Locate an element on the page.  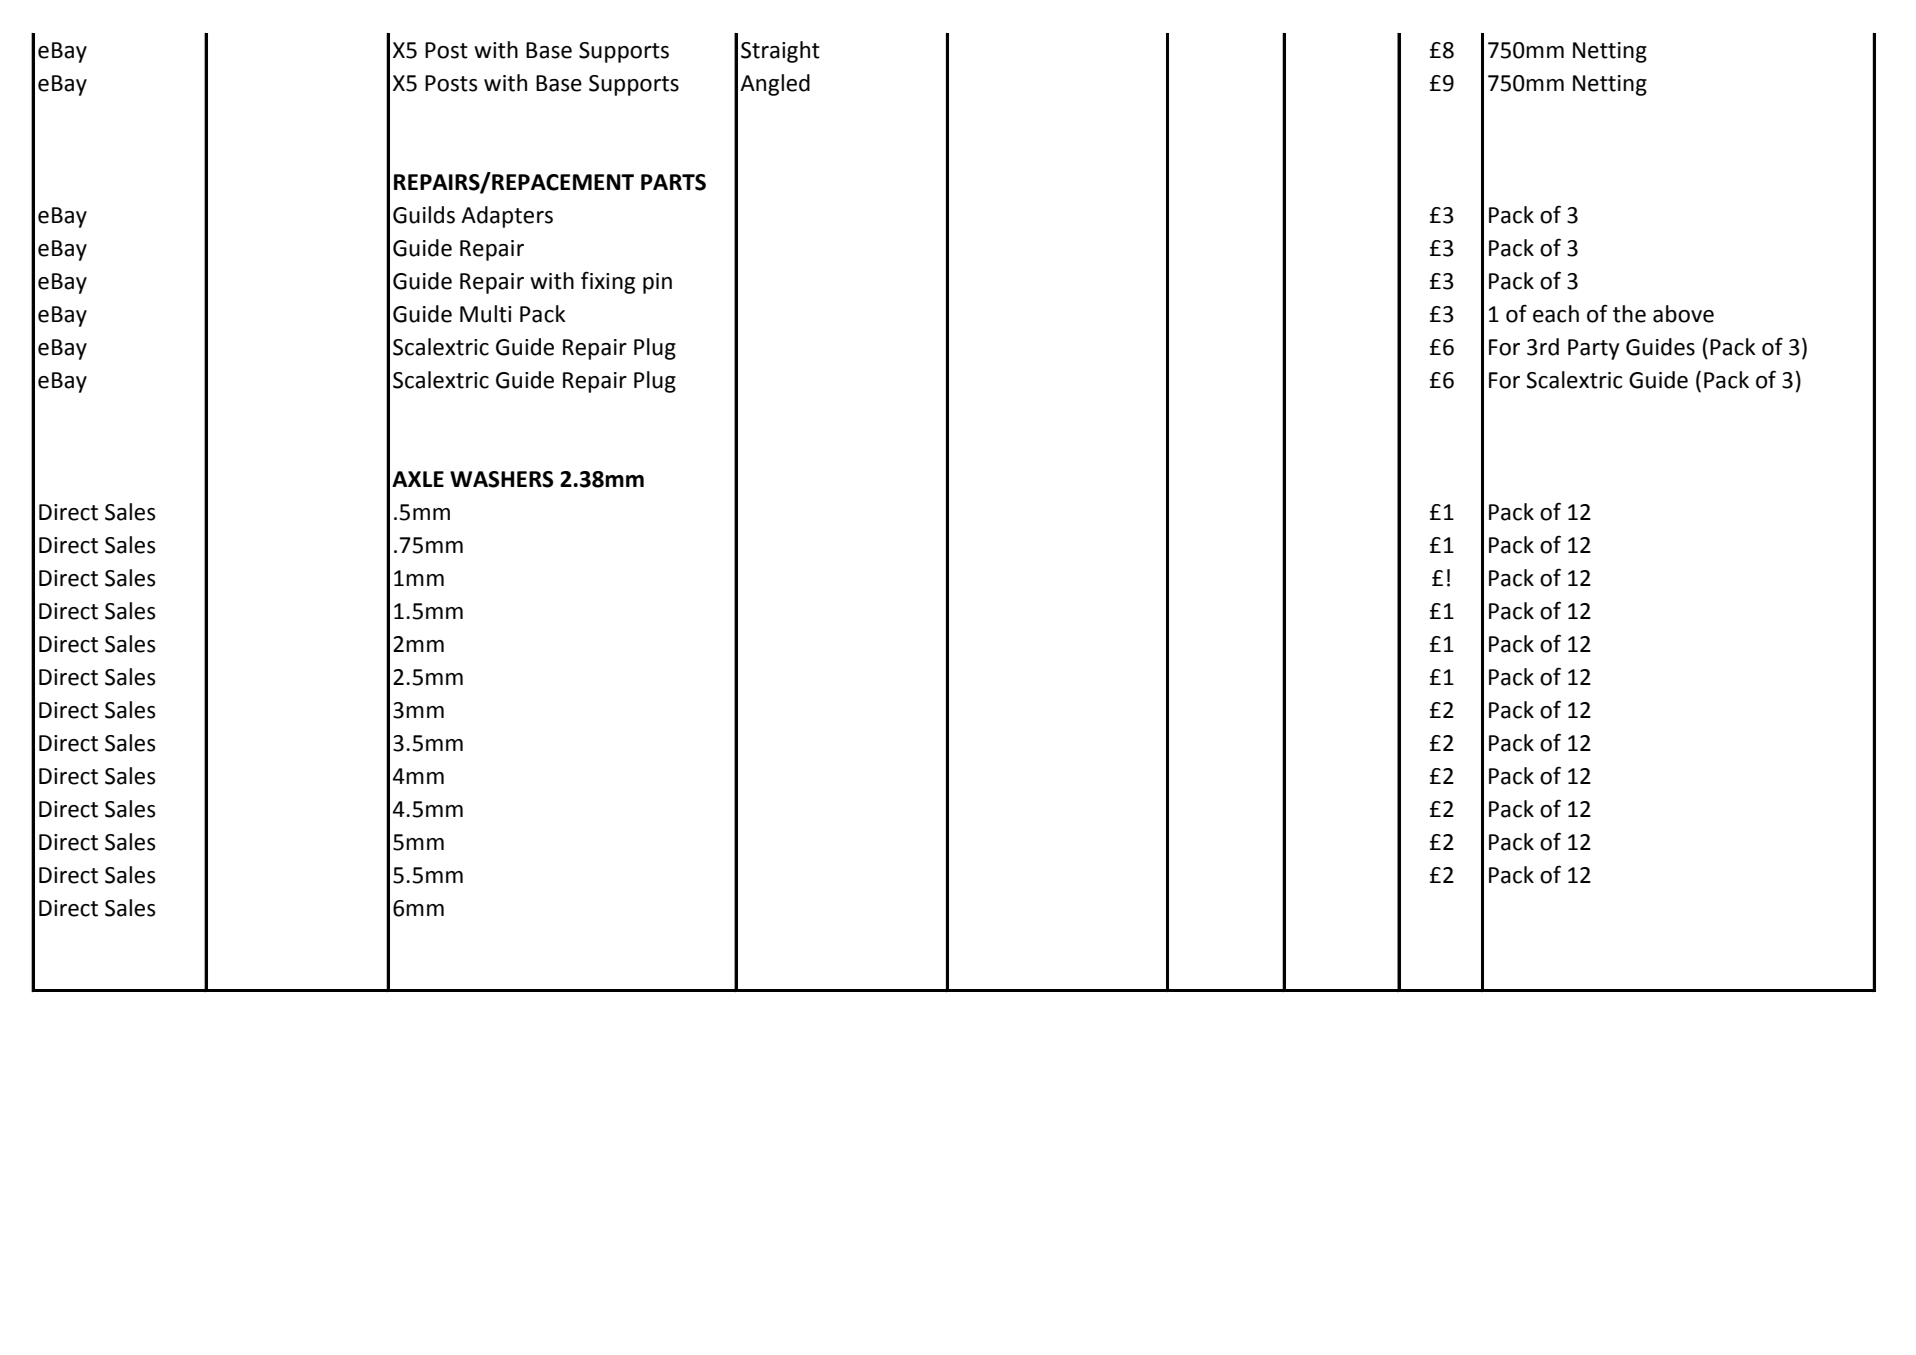
AXLE is located at coordinates (418, 479).
